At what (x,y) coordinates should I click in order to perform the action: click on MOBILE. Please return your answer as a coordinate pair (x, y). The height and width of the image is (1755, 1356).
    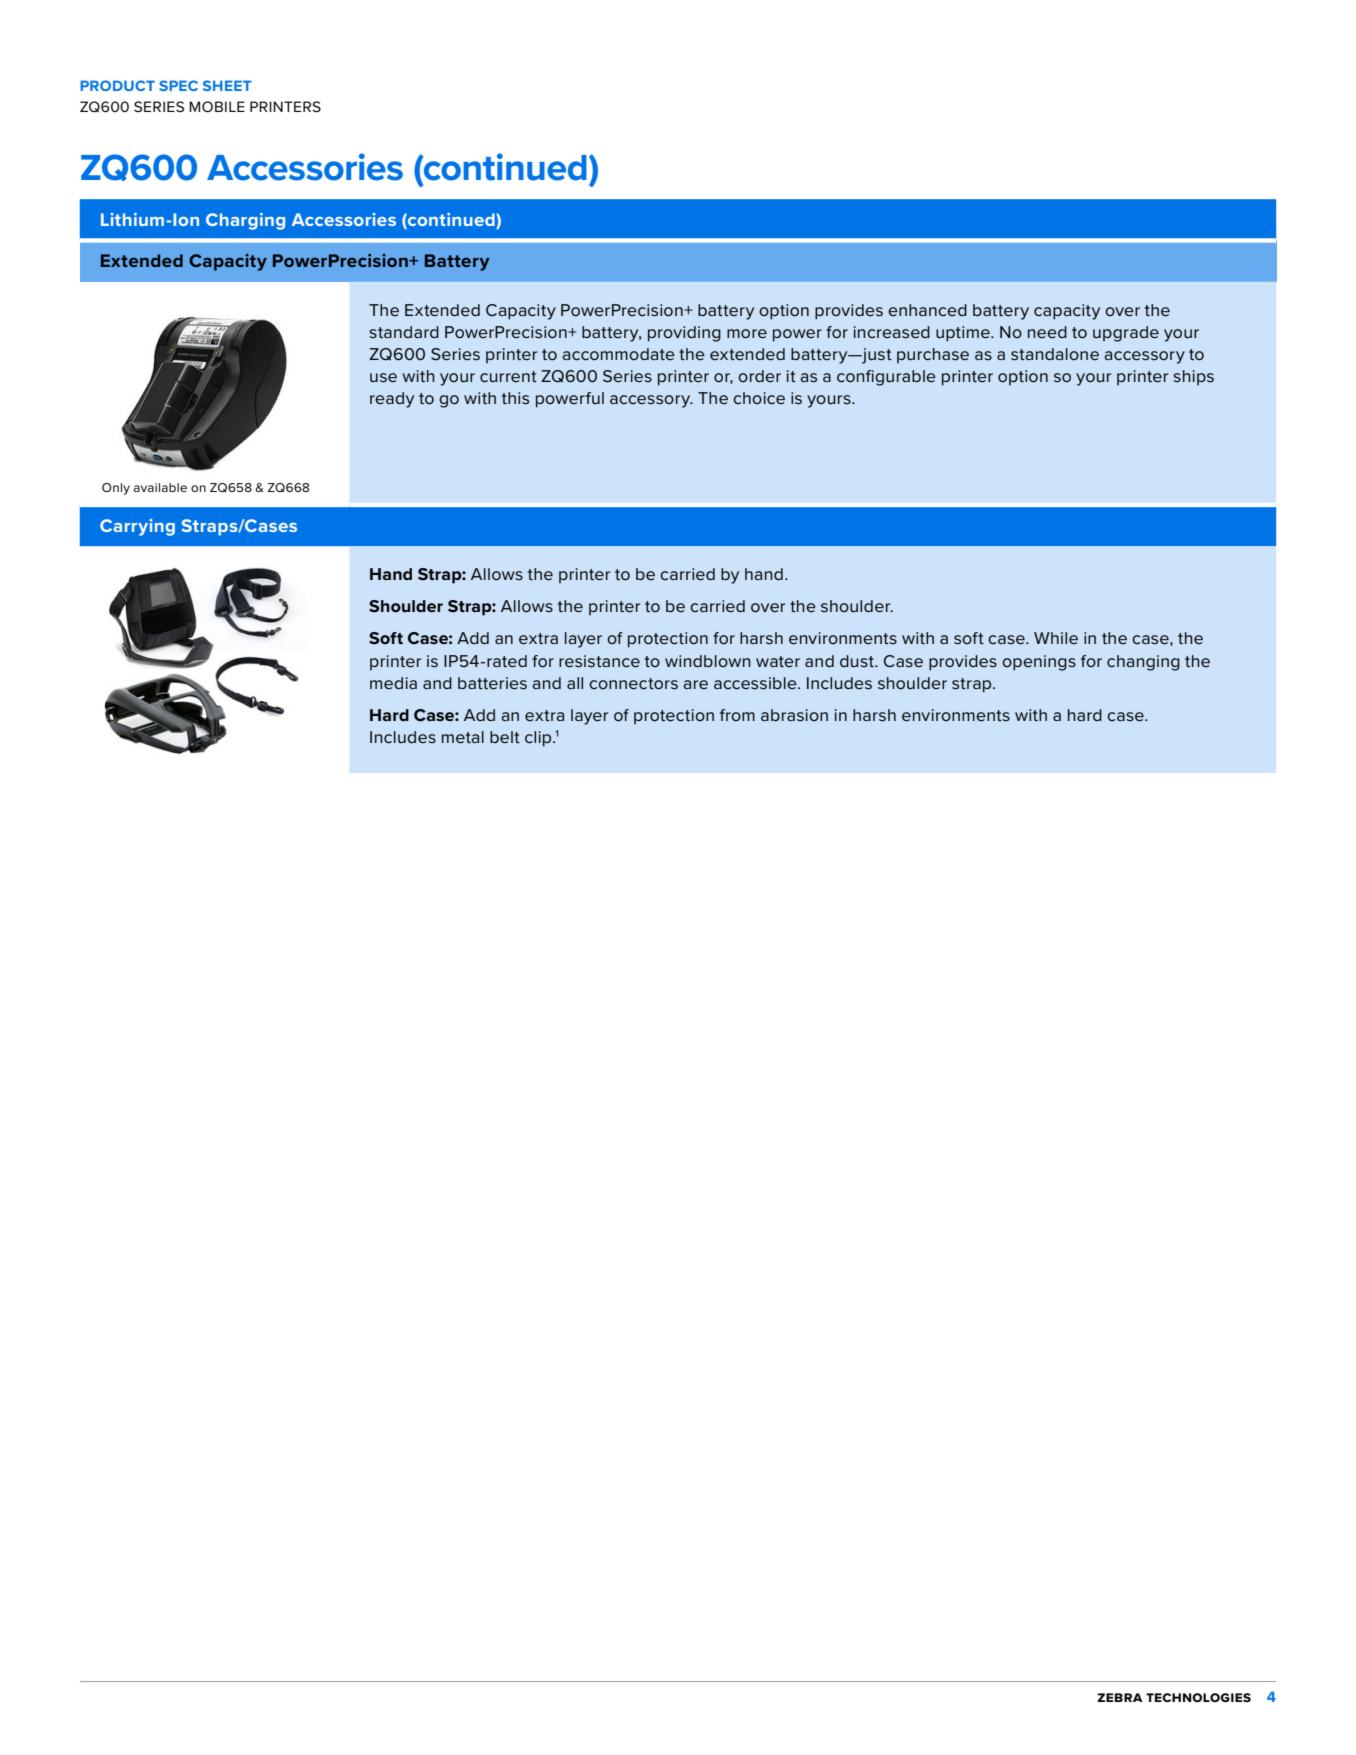
    Looking at the image, I should click on (217, 106).
